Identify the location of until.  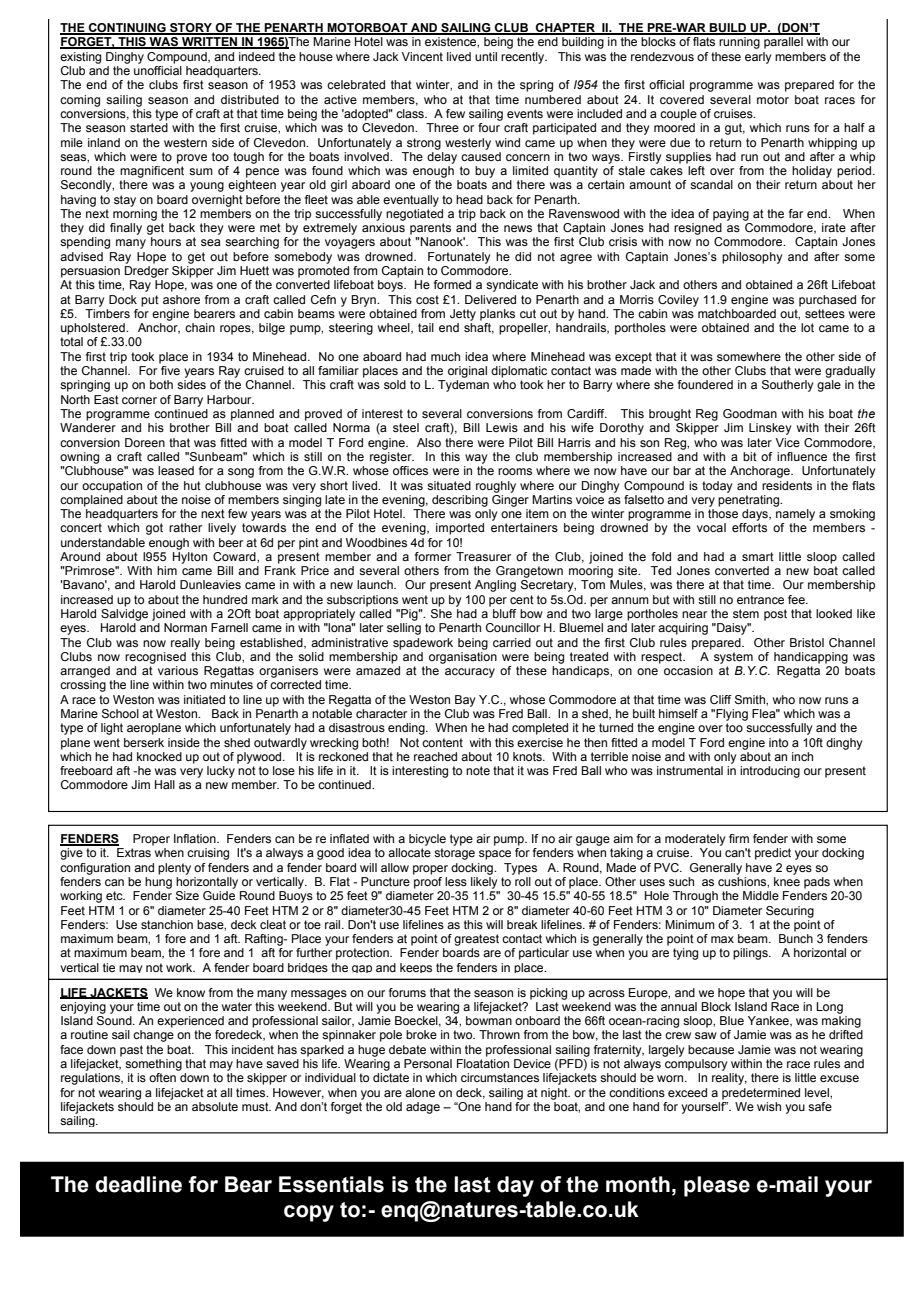
(486, 56).
